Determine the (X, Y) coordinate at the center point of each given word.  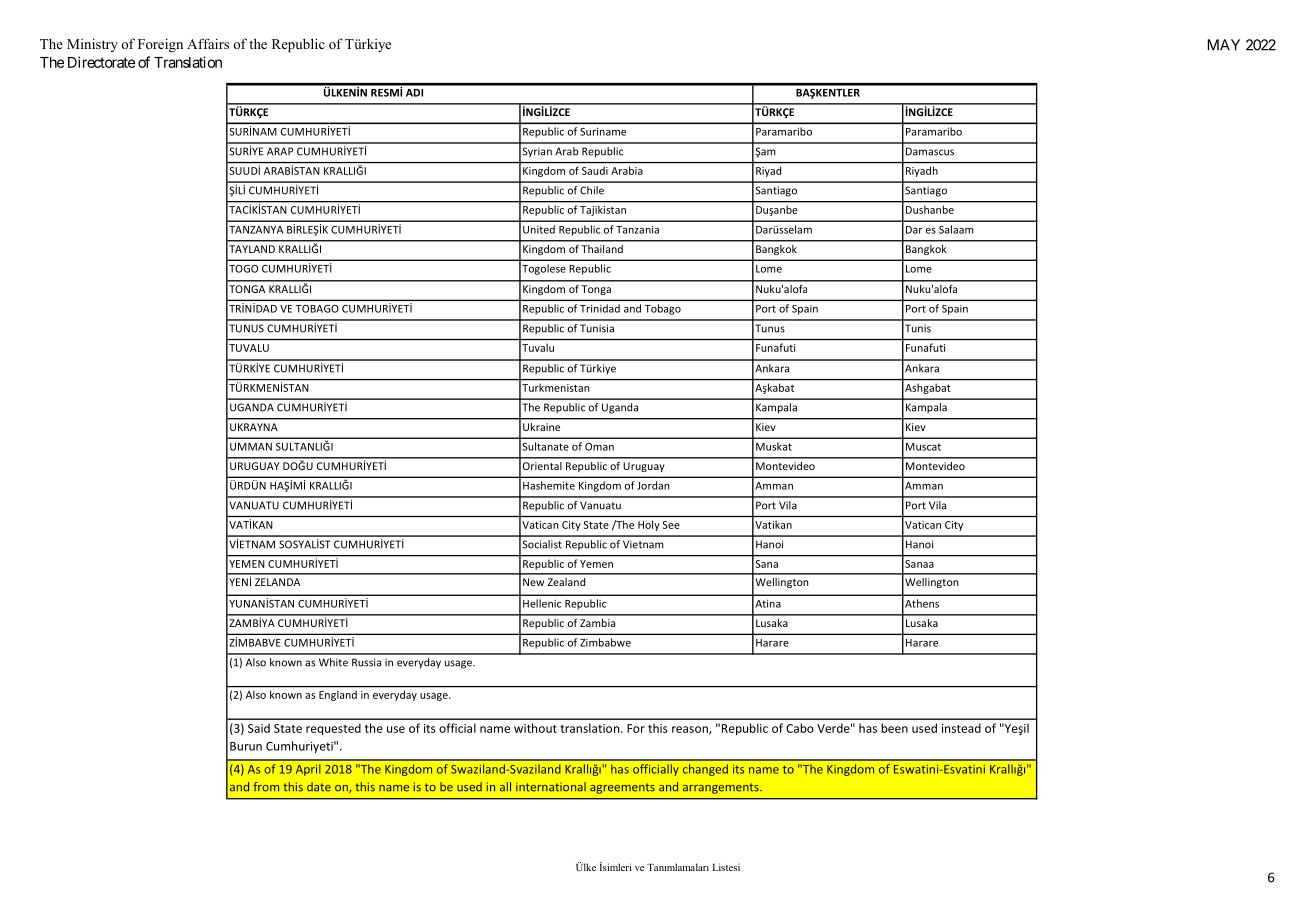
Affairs (208, 43)
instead (961, 728)
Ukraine (541, 427)
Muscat (923, 447)
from (266, 787)
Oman (599, 447)
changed (705, 770)
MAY (1224, 45)
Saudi (595, 171)
